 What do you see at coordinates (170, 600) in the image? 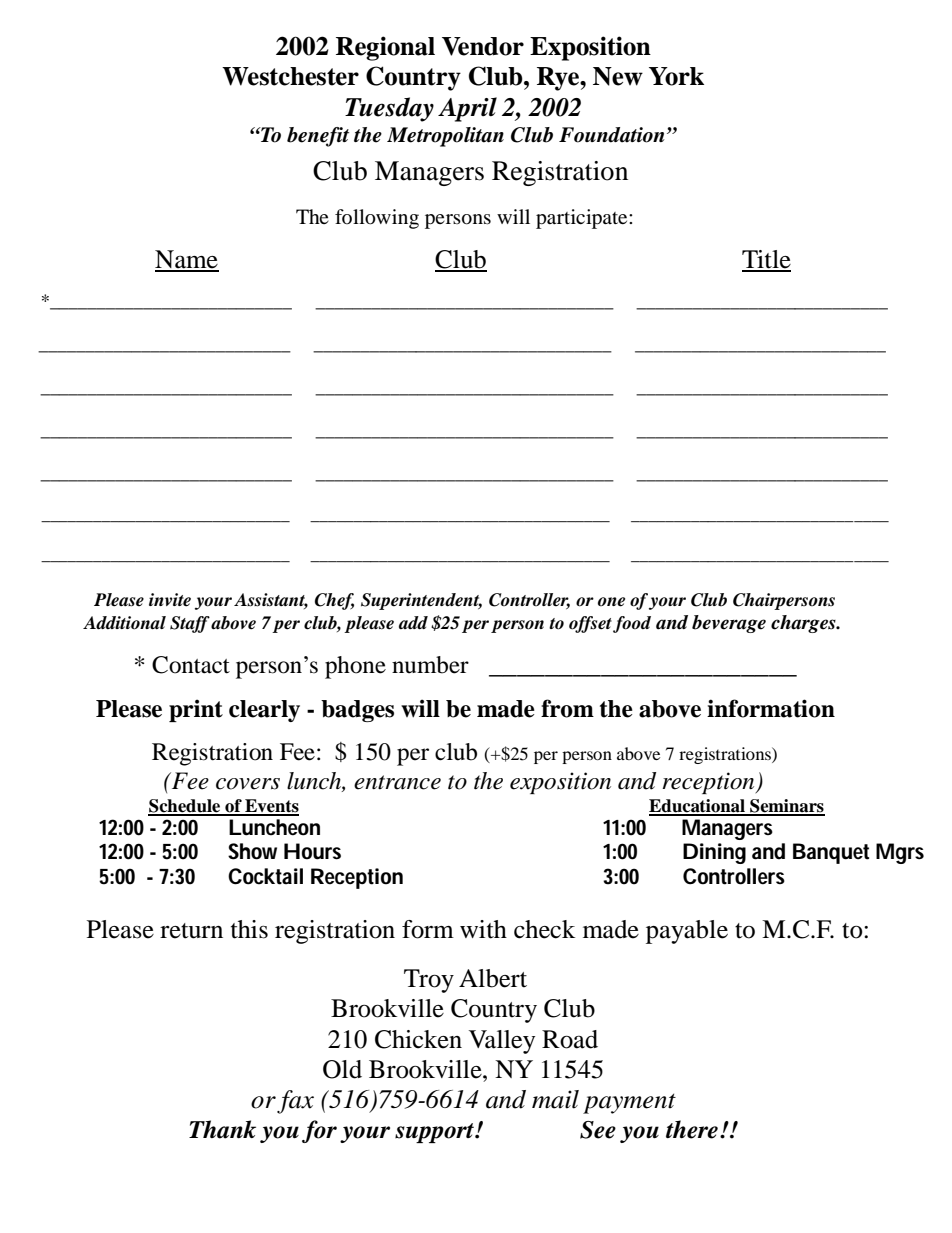
I see `invite` at bounding box center [170, 600].
